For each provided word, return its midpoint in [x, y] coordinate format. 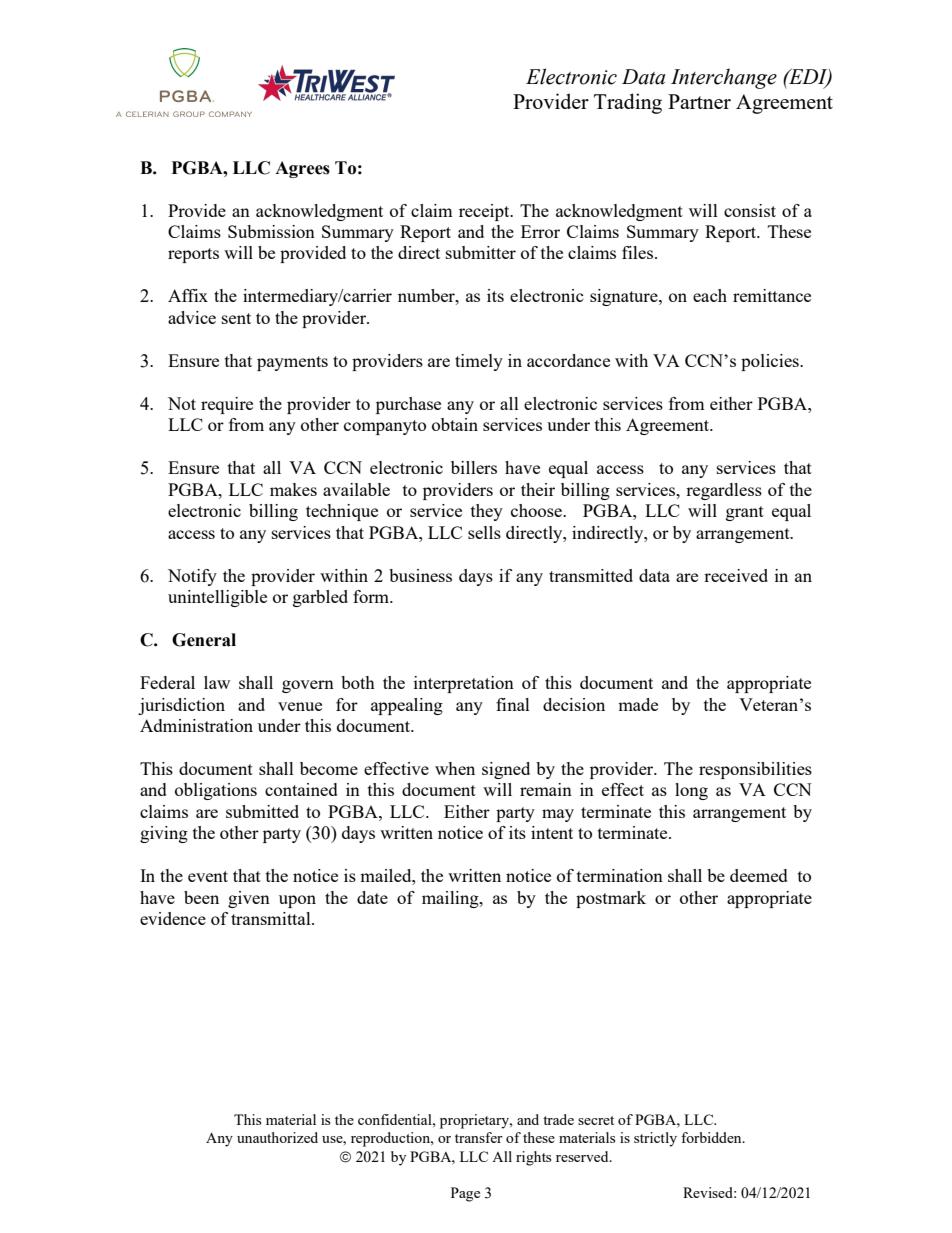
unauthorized [277, 1137]
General [204, 640]
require [227, 405]
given [249, 899]
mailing [451, 899]
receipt [485, 212]
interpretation [464, 684]
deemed [759, 875]
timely [479, 362]
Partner [699, 101]
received [736, 575]
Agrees [302, 169]
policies [771, 362]
